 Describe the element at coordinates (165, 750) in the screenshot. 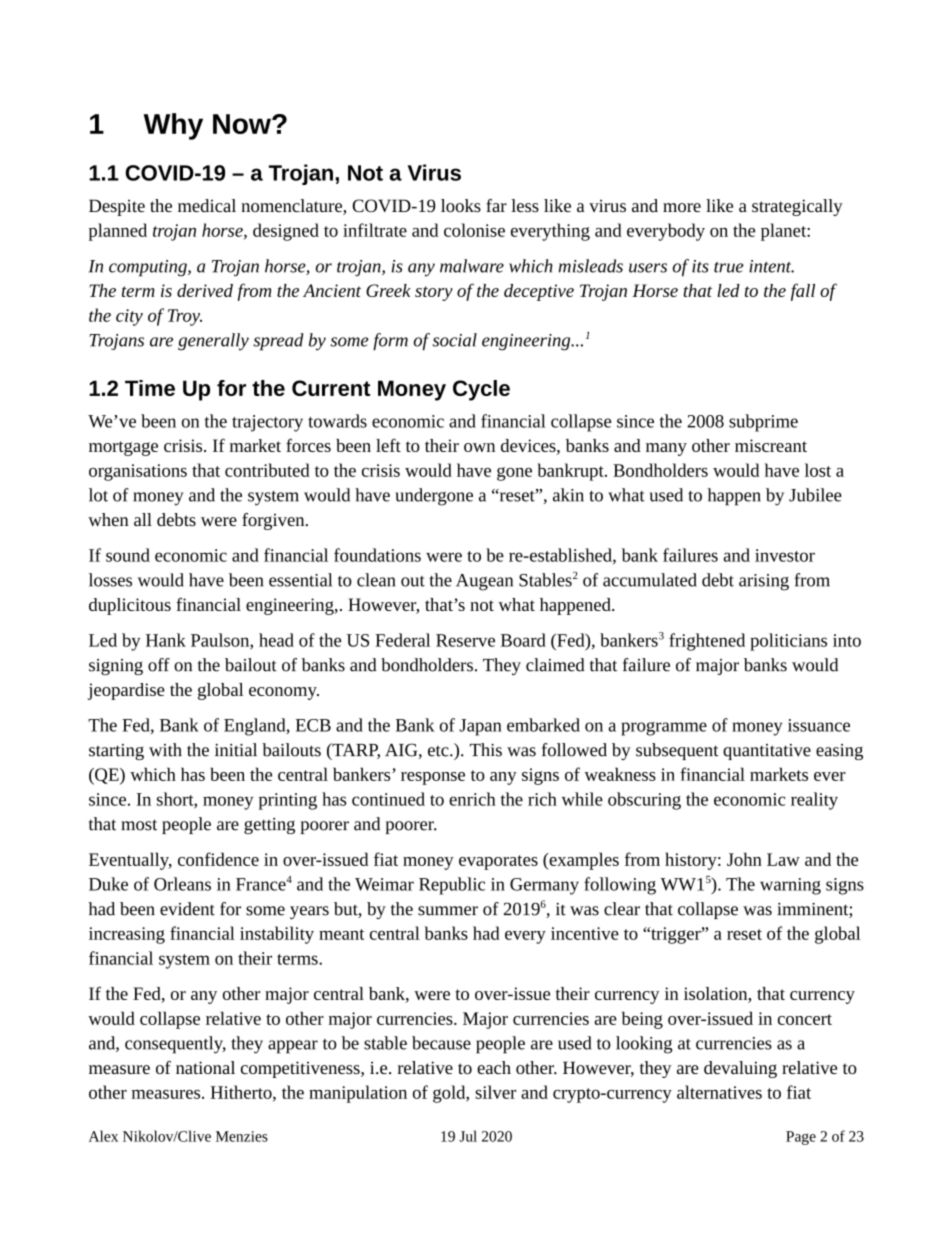

I see `with` at that location.
